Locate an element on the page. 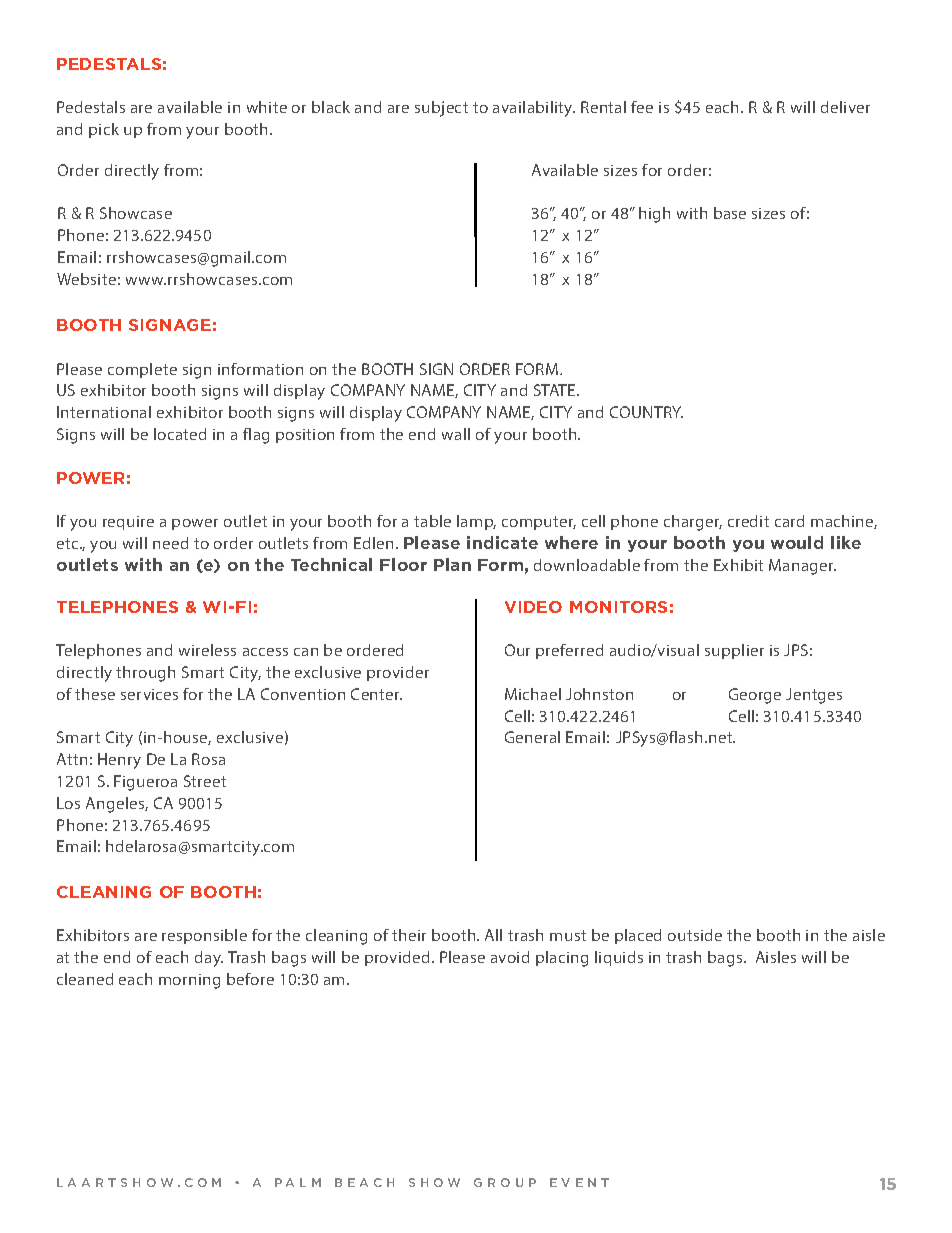 The height and width of the document is (1233, 952). day is located at coordinates (209, 959).
